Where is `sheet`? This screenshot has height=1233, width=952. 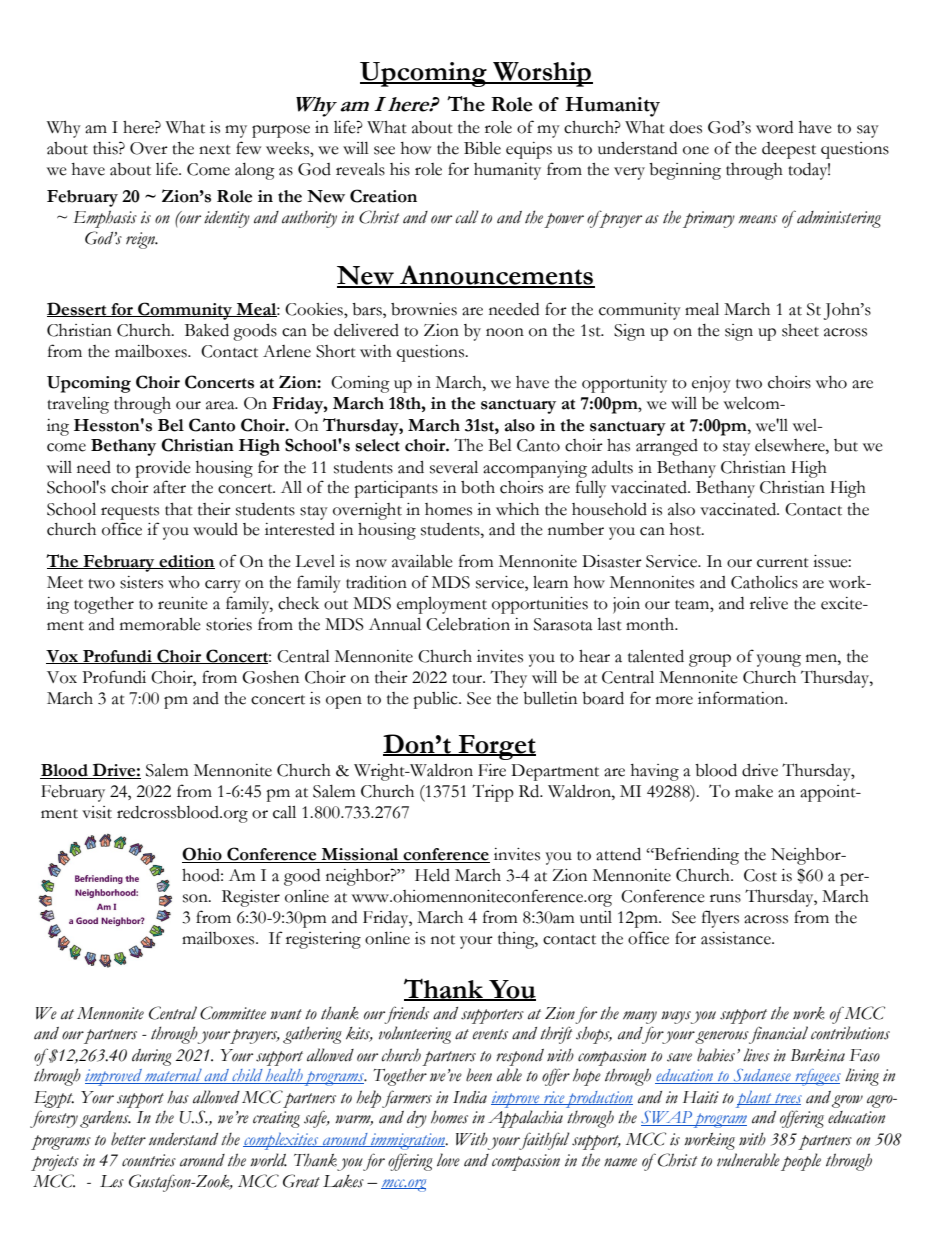 sheet is located at coordinates (800, 330).
